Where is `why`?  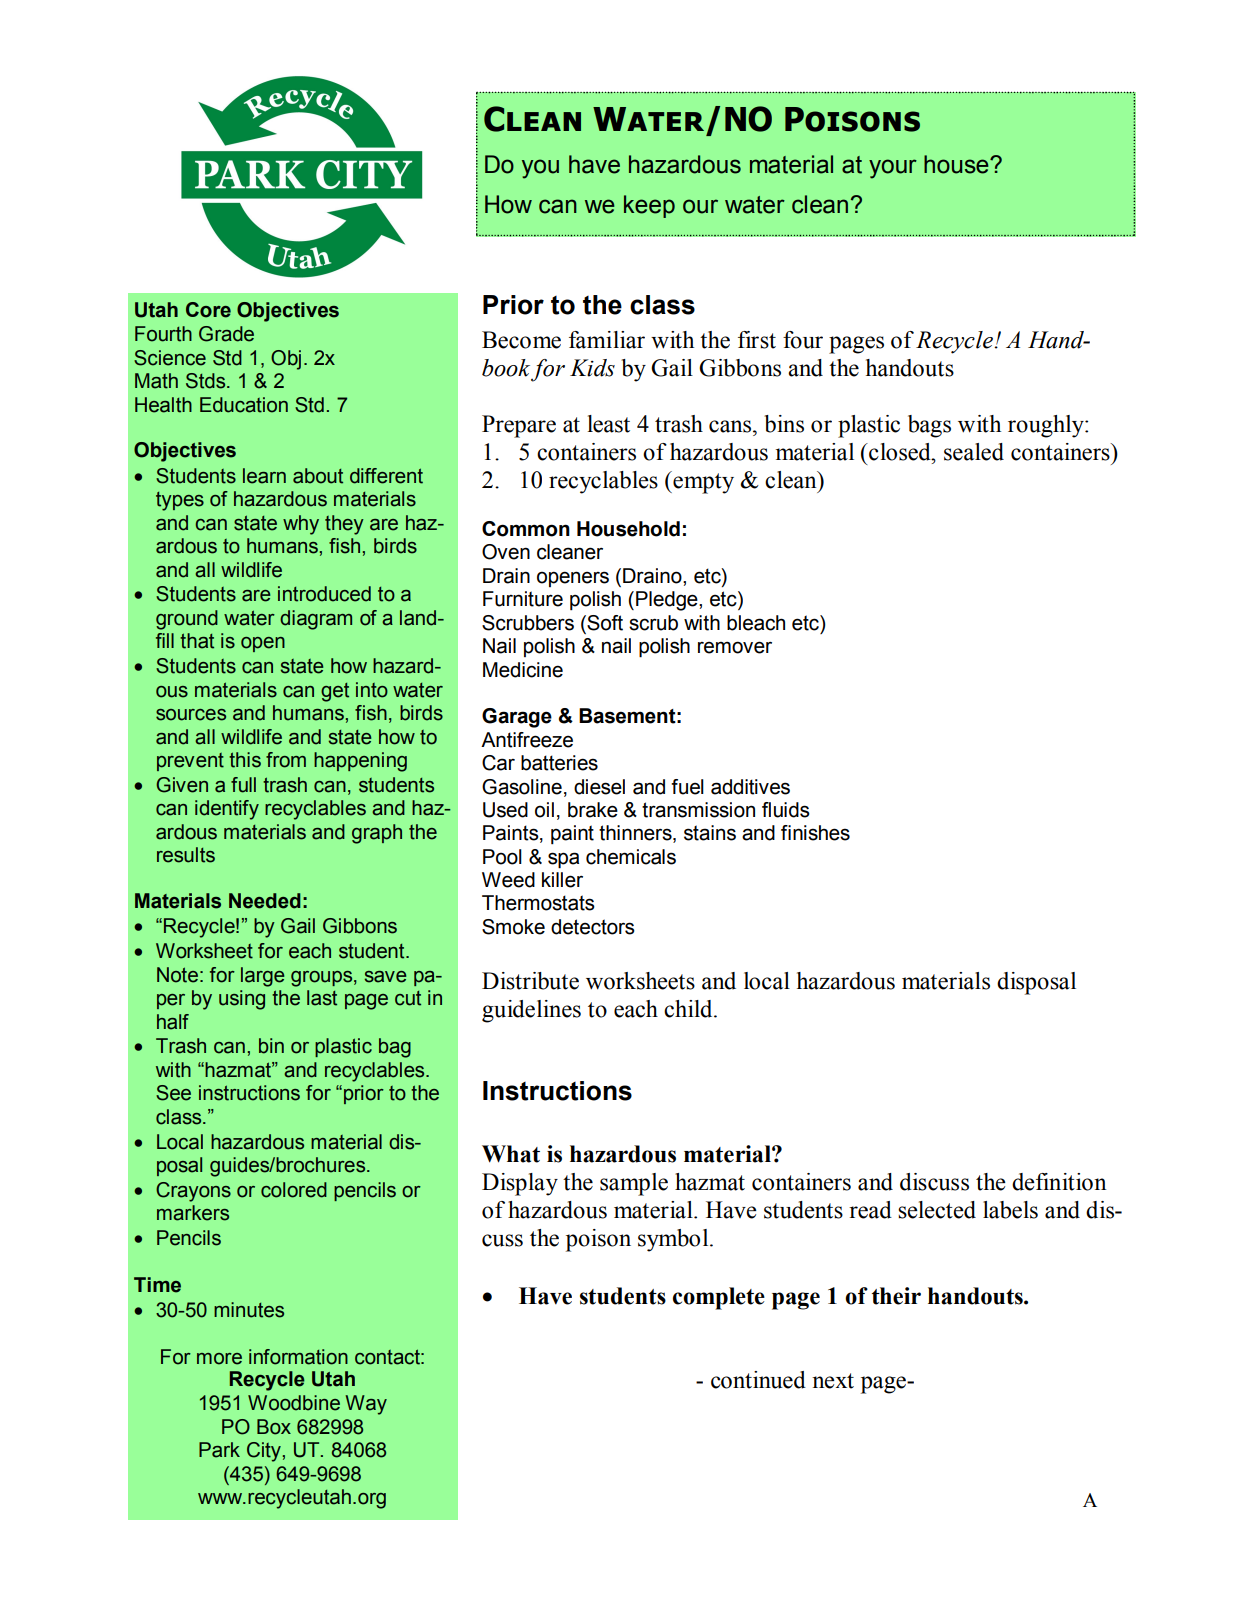
why is located at coordinates (301, 525).
